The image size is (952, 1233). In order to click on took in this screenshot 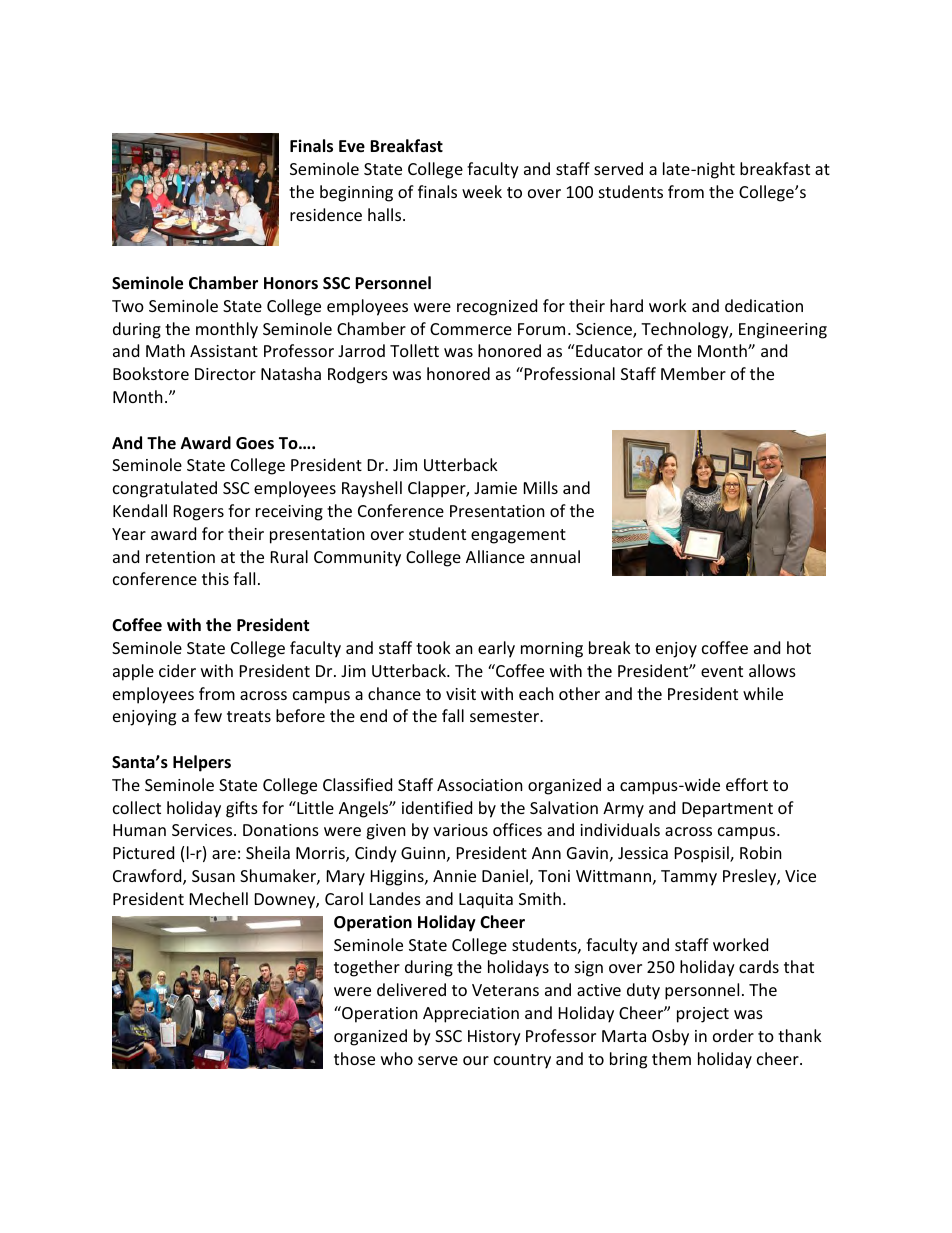, I will do `click(433, 647)`.
